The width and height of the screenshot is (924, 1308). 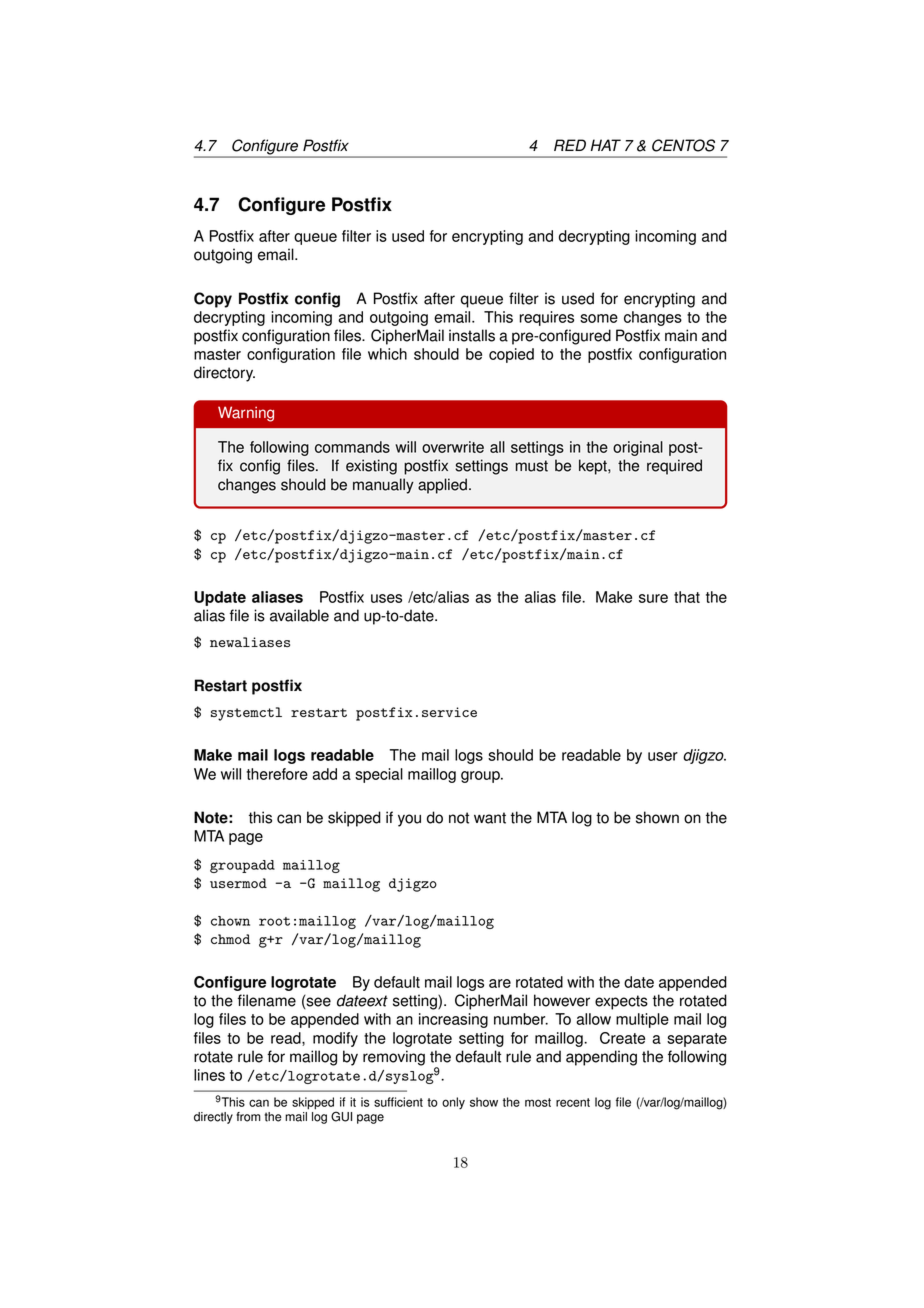 What do you see at coordinates (453, 1103) in the screenshot?
I see `only` at bounding box center [453, 1103].
